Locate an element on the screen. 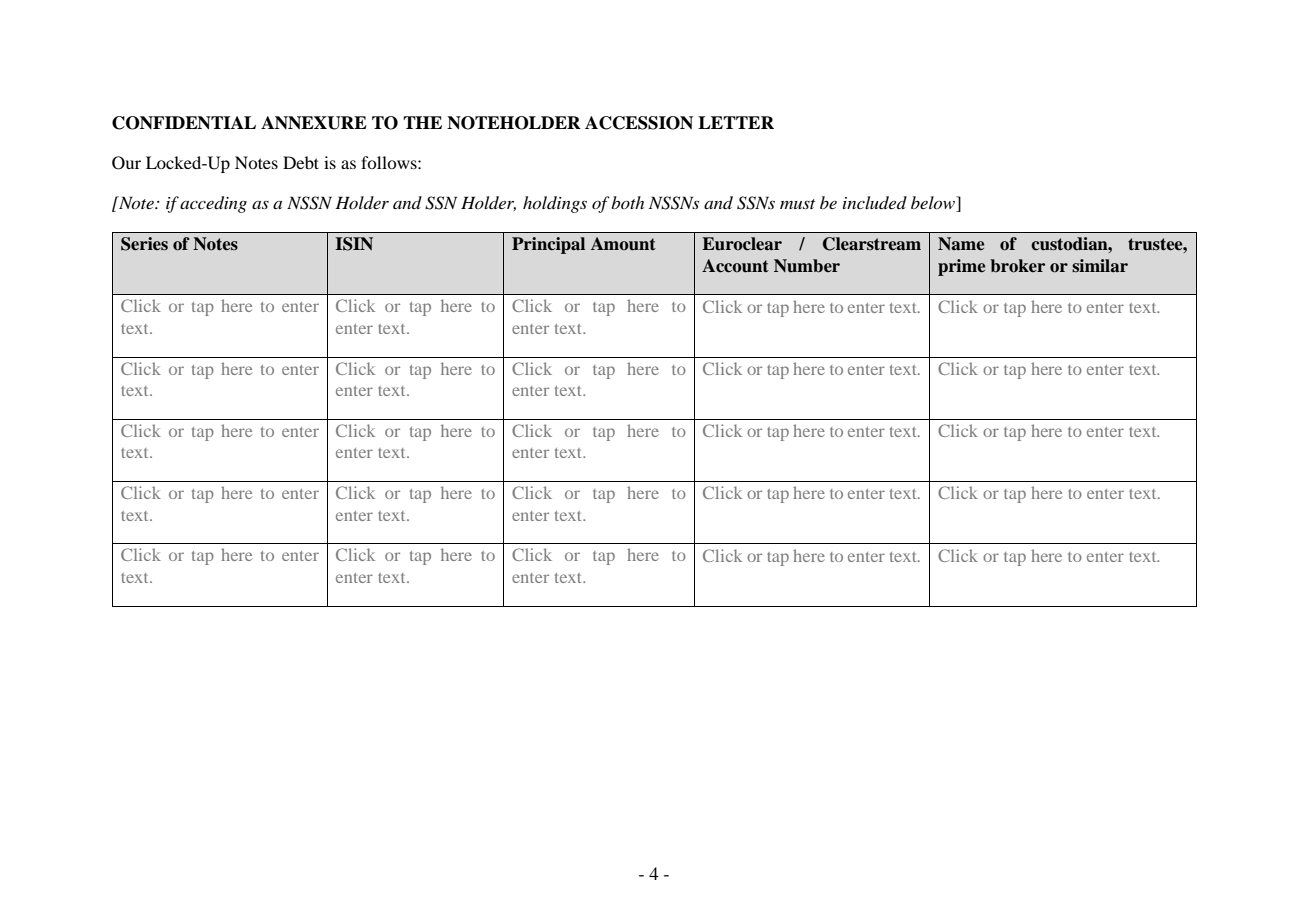 The width and height of the screenshot is (1308, 924). LETTER is located at coordinates (736, 122).
